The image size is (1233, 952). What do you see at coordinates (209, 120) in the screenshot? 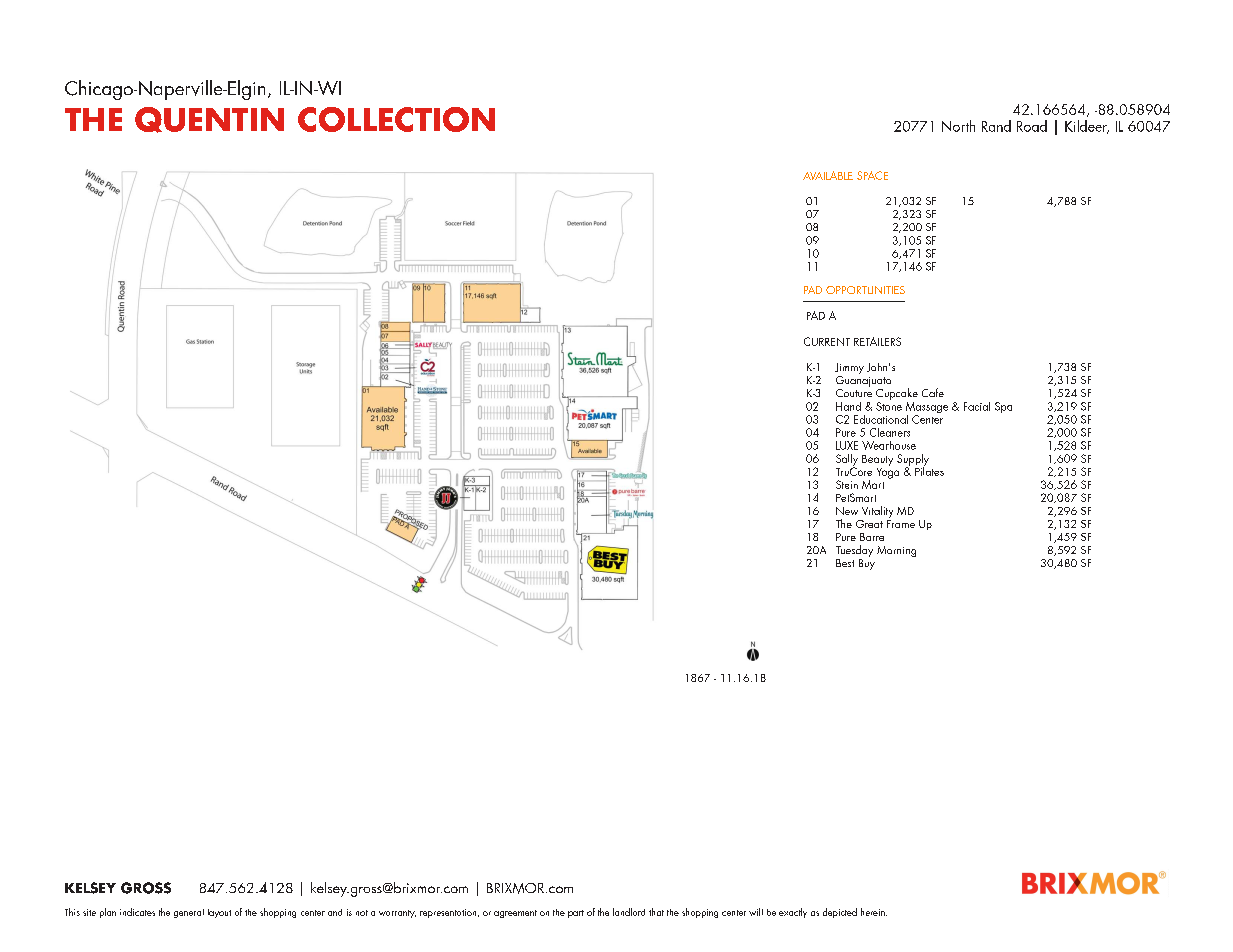
I see `QUENTIN` at bounding box center [209, 120].
